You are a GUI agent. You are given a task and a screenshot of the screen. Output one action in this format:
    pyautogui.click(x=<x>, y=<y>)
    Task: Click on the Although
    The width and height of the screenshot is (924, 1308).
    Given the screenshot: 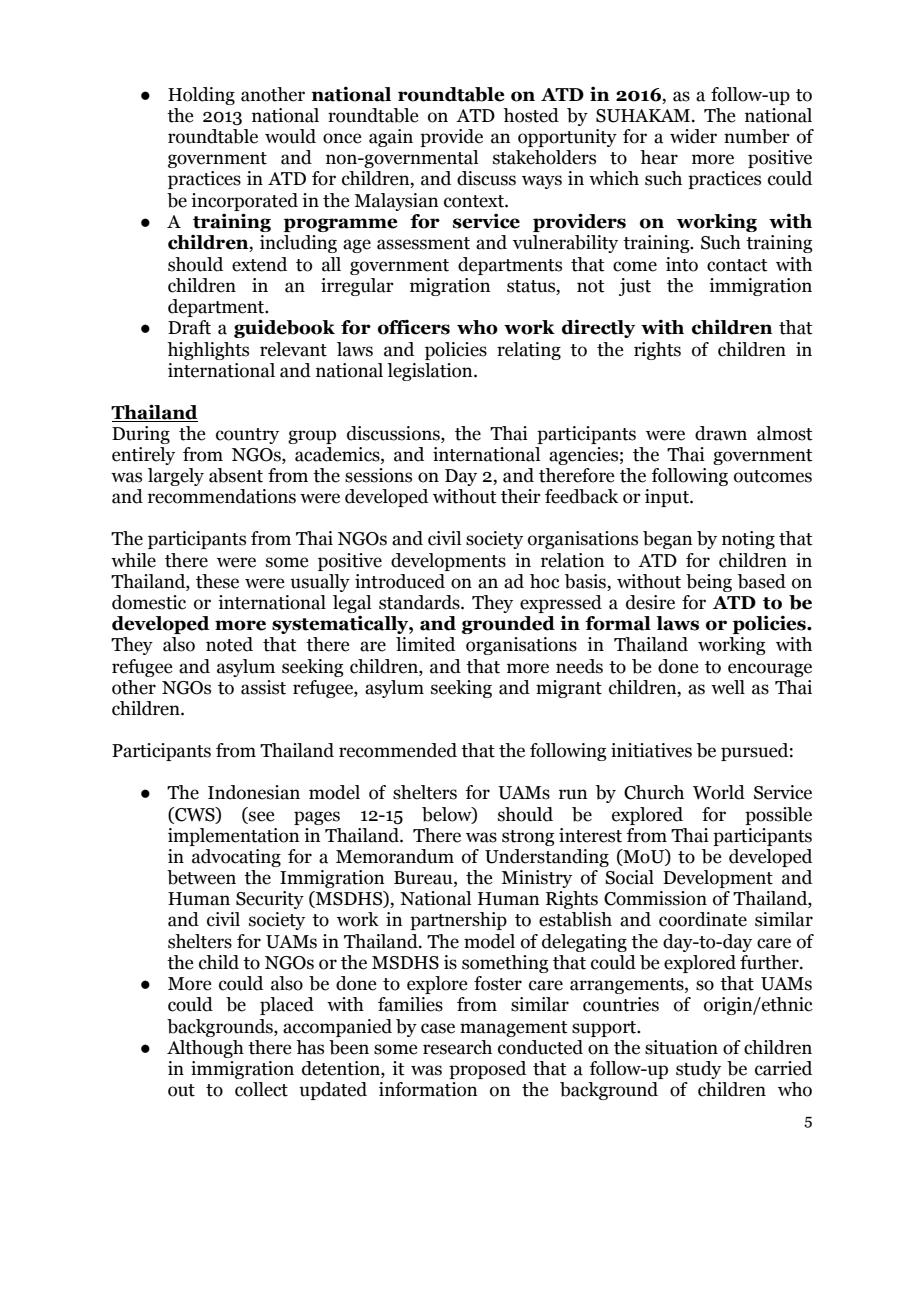 What is the action you would take?
    pyautogui.click(x=205, y=1049)
